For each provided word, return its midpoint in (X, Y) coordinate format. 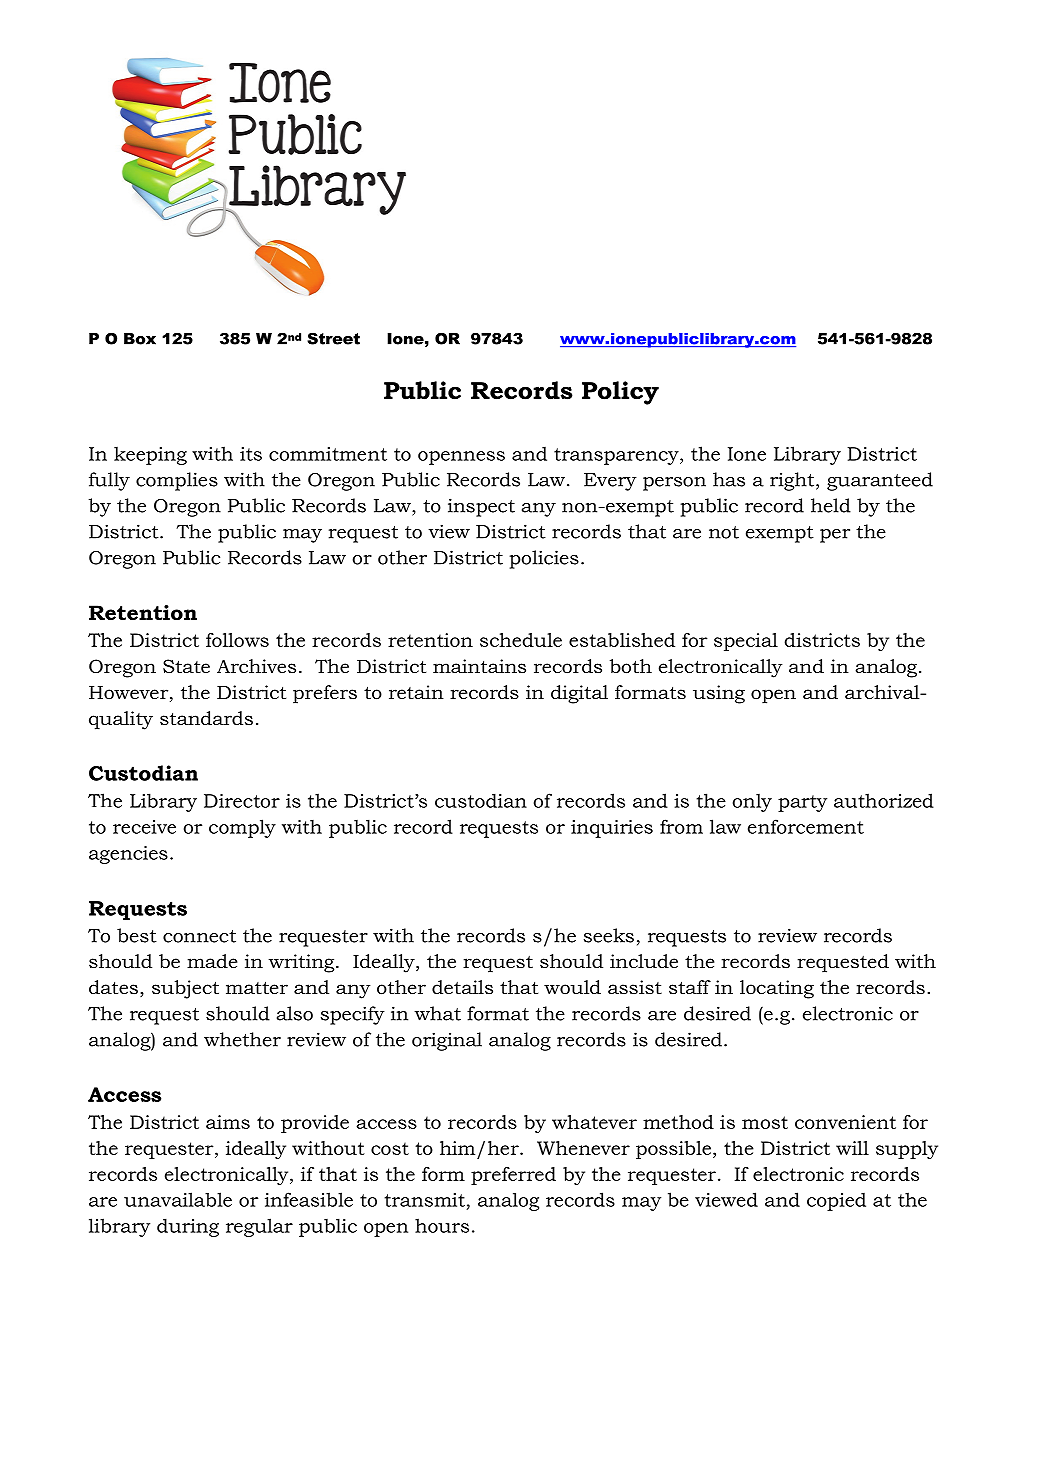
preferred (513, 1176)
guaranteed (880, 481)
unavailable (178, 1199)
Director (242, 801)
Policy (620, 393)
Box (140, 339)
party (802, 803)
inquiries (612, 829)
